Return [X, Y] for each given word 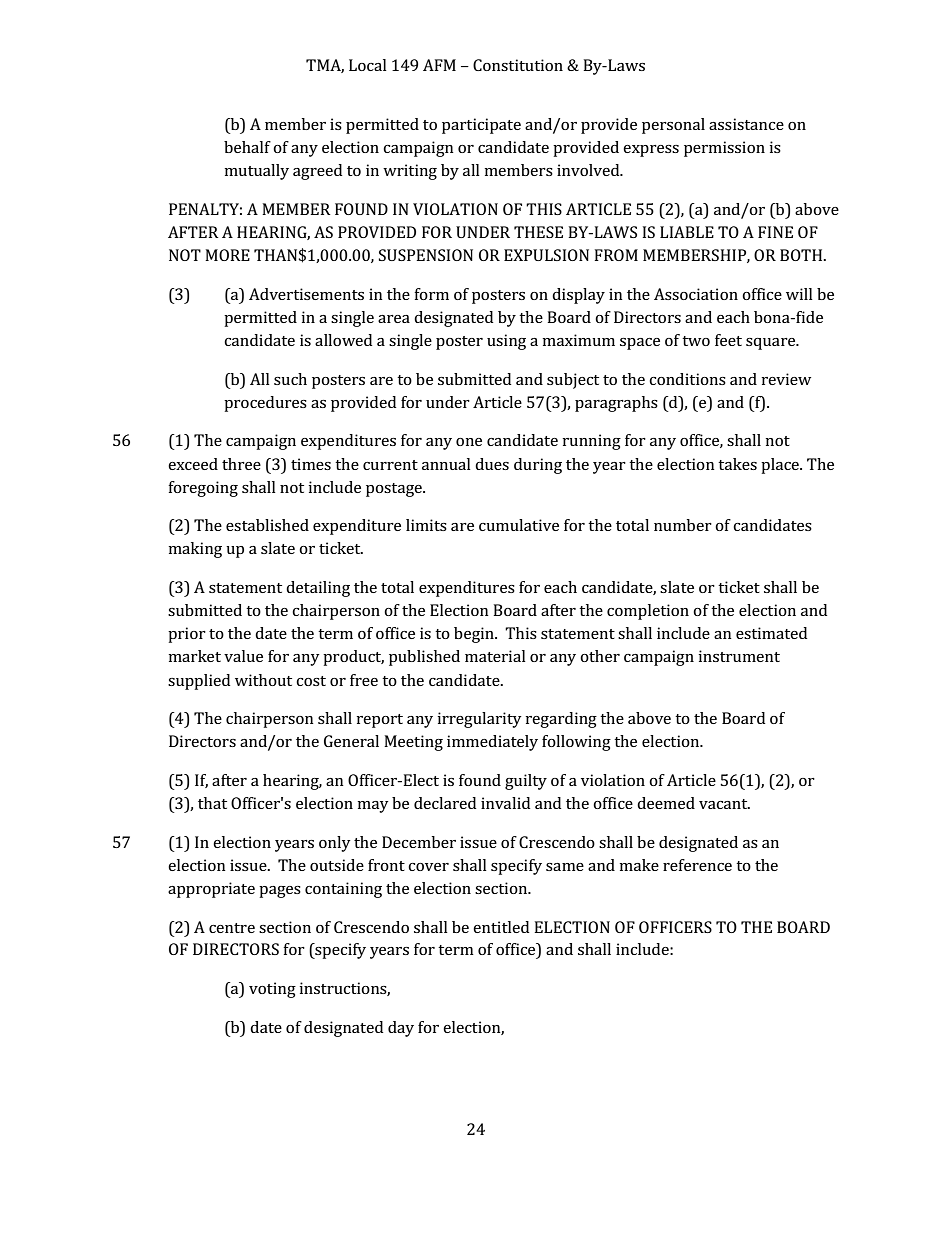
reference [697, 865]
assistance [746, 124]
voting [272, 990]
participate [481, 126]
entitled [501, 927]
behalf [247, 147]
